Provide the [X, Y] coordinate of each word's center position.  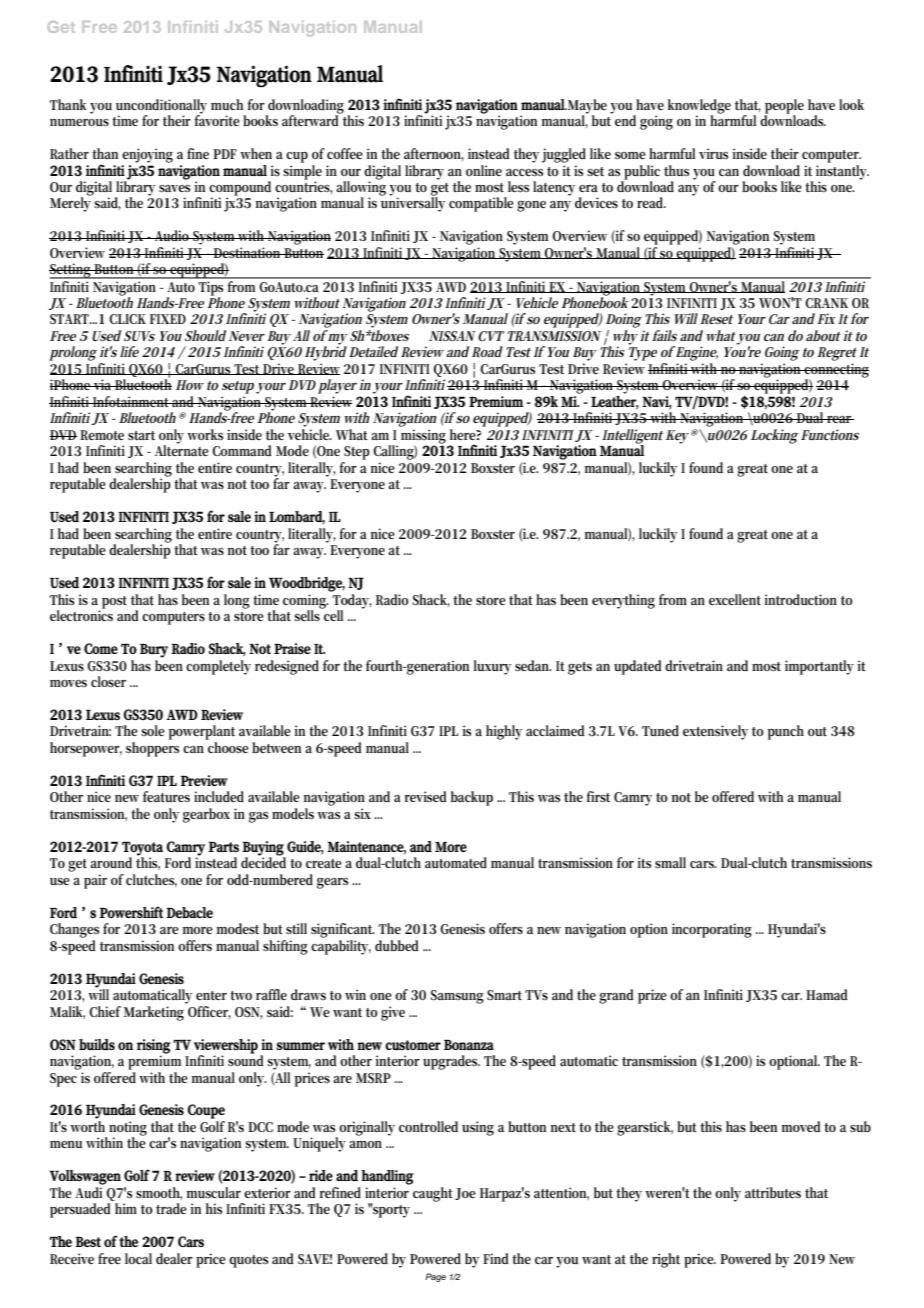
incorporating [712, 930]
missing [423, 437]
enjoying [147, 155]
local [138, 1258]
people [784, 106]
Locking [775, 436]
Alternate [182, 449]
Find [496, 1258]
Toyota [142, 850]
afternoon [434, 154]
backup [472, 798]
